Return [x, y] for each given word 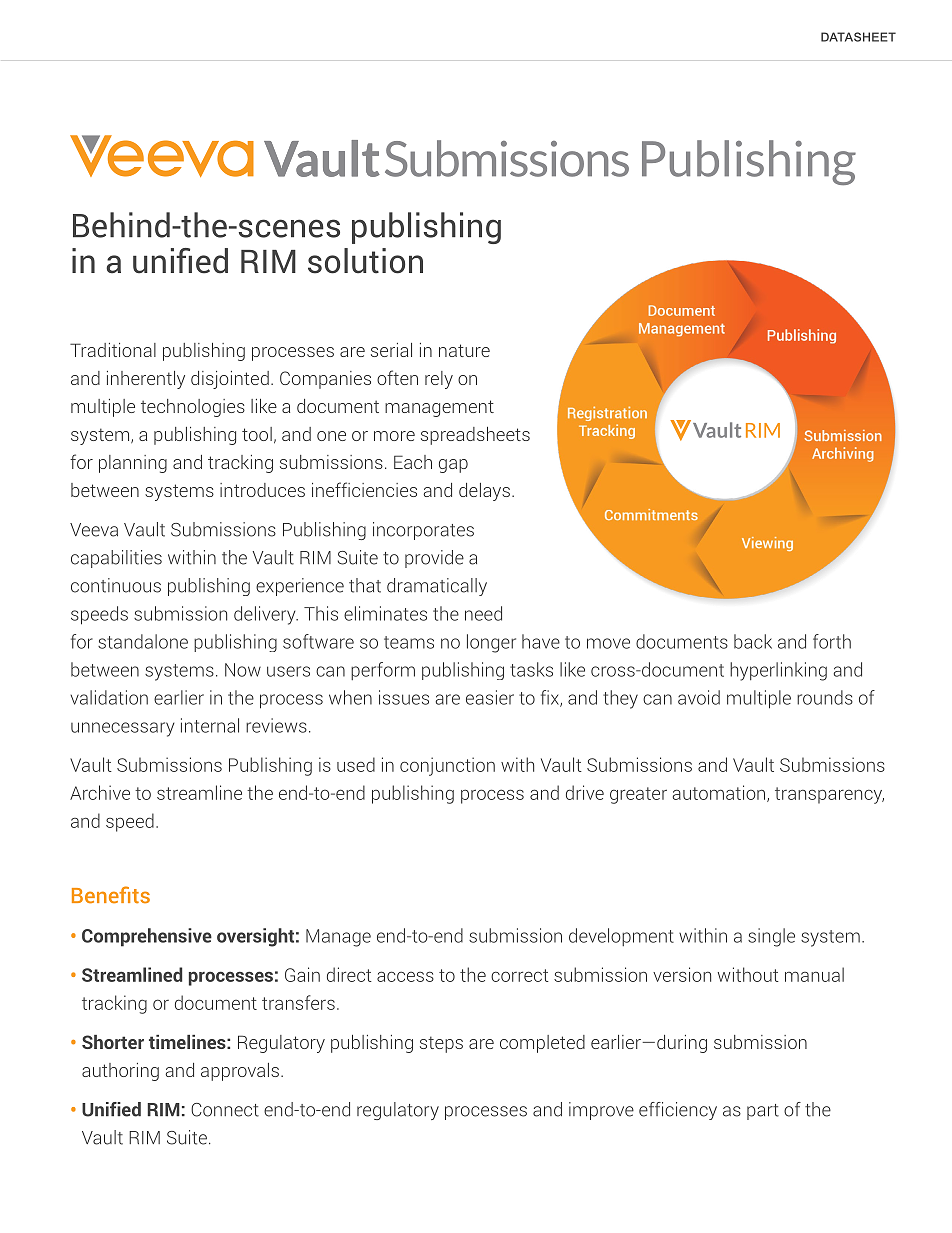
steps [441, 1044]
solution [365, 261]
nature [464, 350]
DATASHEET [858, 37]
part [763, 1112]
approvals [240, 1072]
